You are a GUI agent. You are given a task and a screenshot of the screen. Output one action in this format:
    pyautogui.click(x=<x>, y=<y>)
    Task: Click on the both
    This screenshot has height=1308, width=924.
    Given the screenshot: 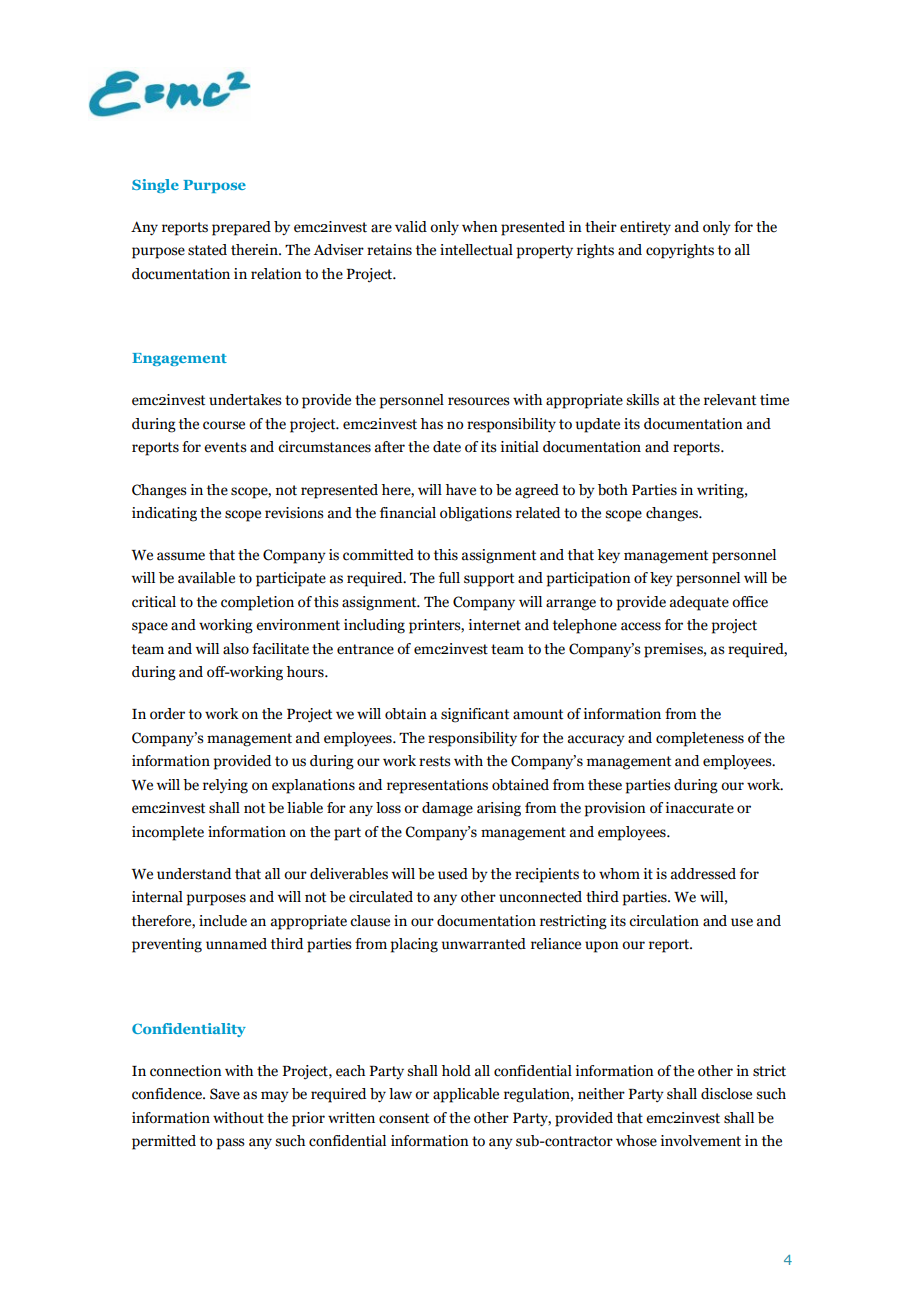 What is the action you would take?
    pyautogui.click(x=613, y=490)
